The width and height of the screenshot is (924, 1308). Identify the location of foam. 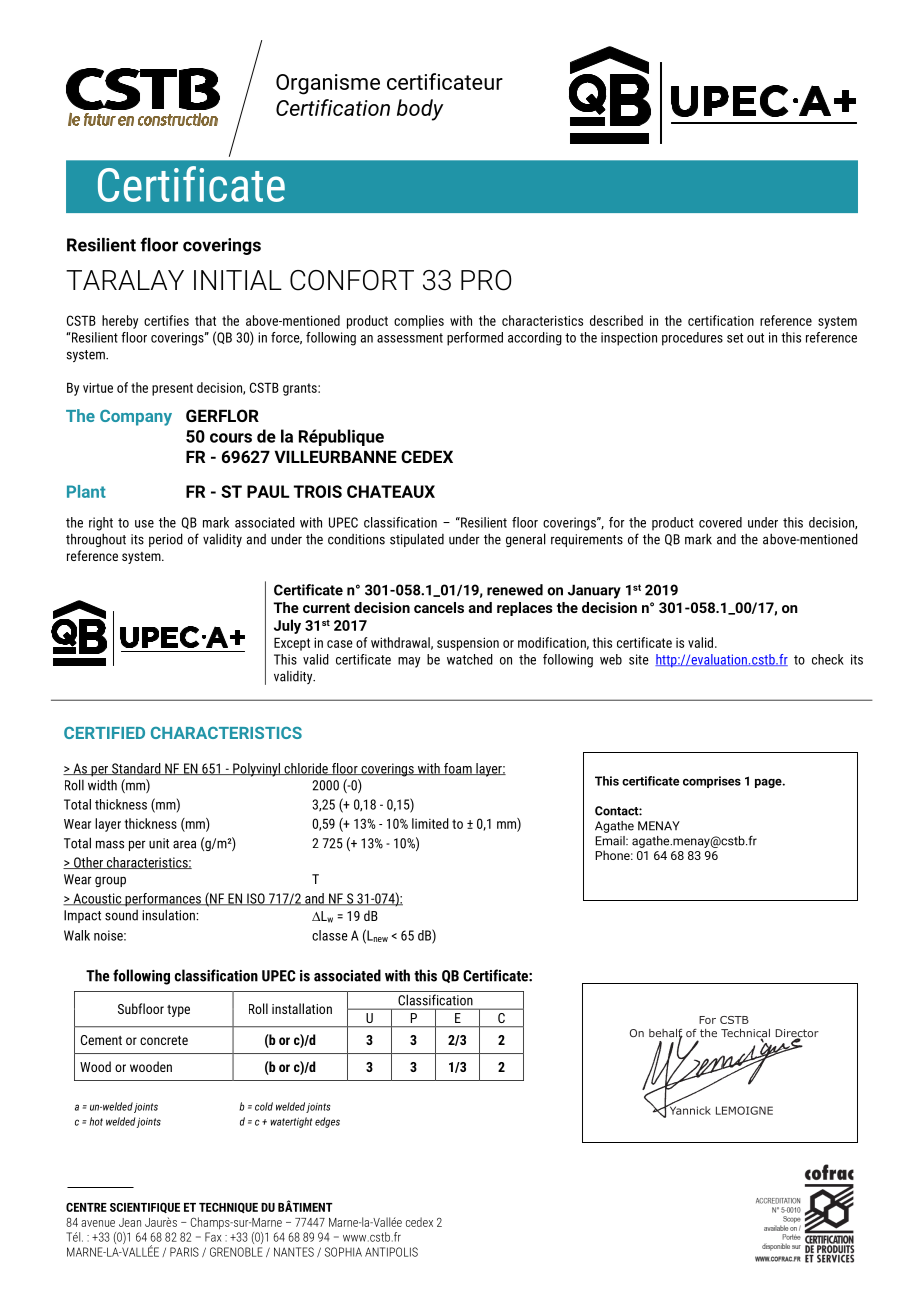
(458, 769).
